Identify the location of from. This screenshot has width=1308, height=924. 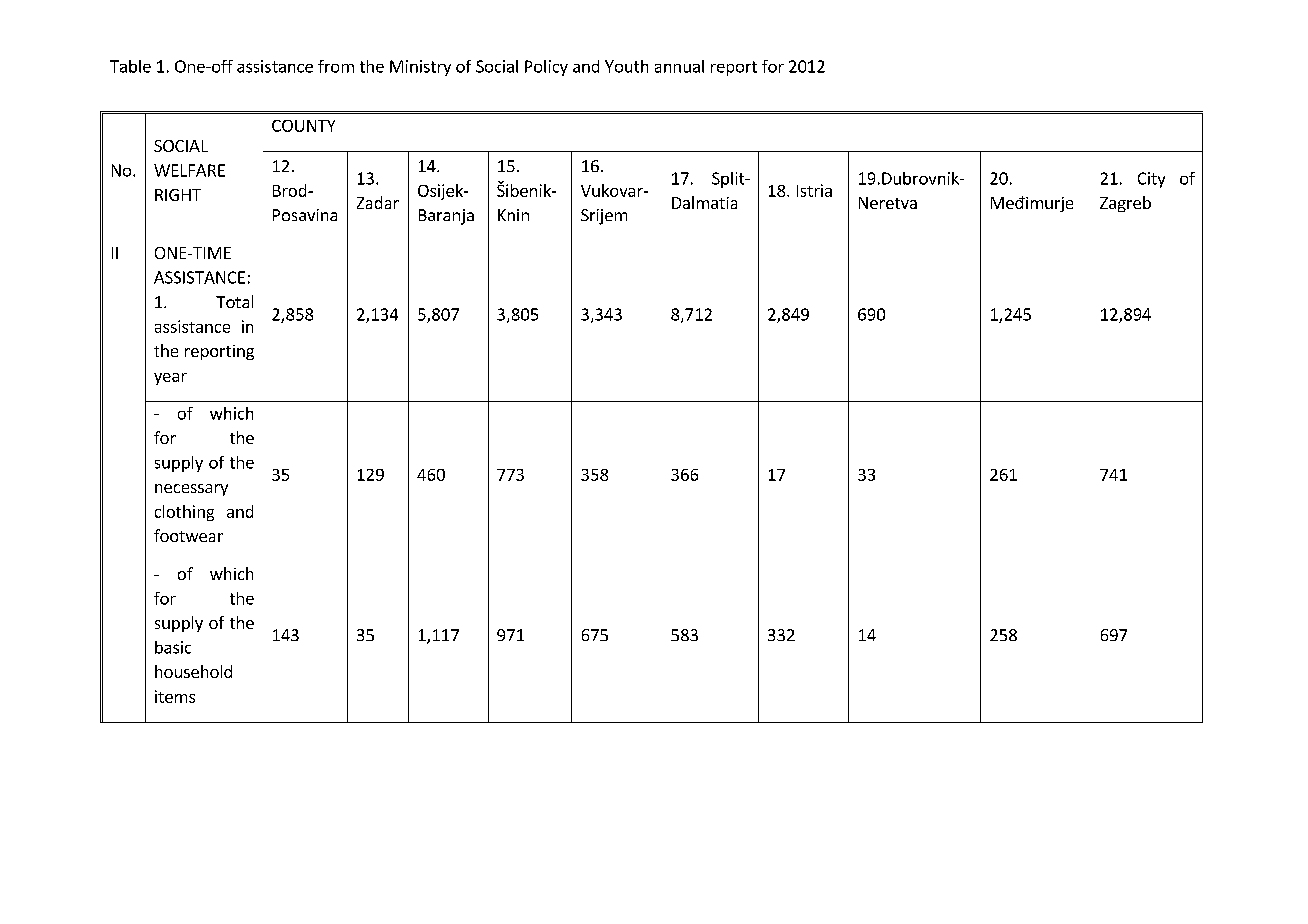
(336, 66).
